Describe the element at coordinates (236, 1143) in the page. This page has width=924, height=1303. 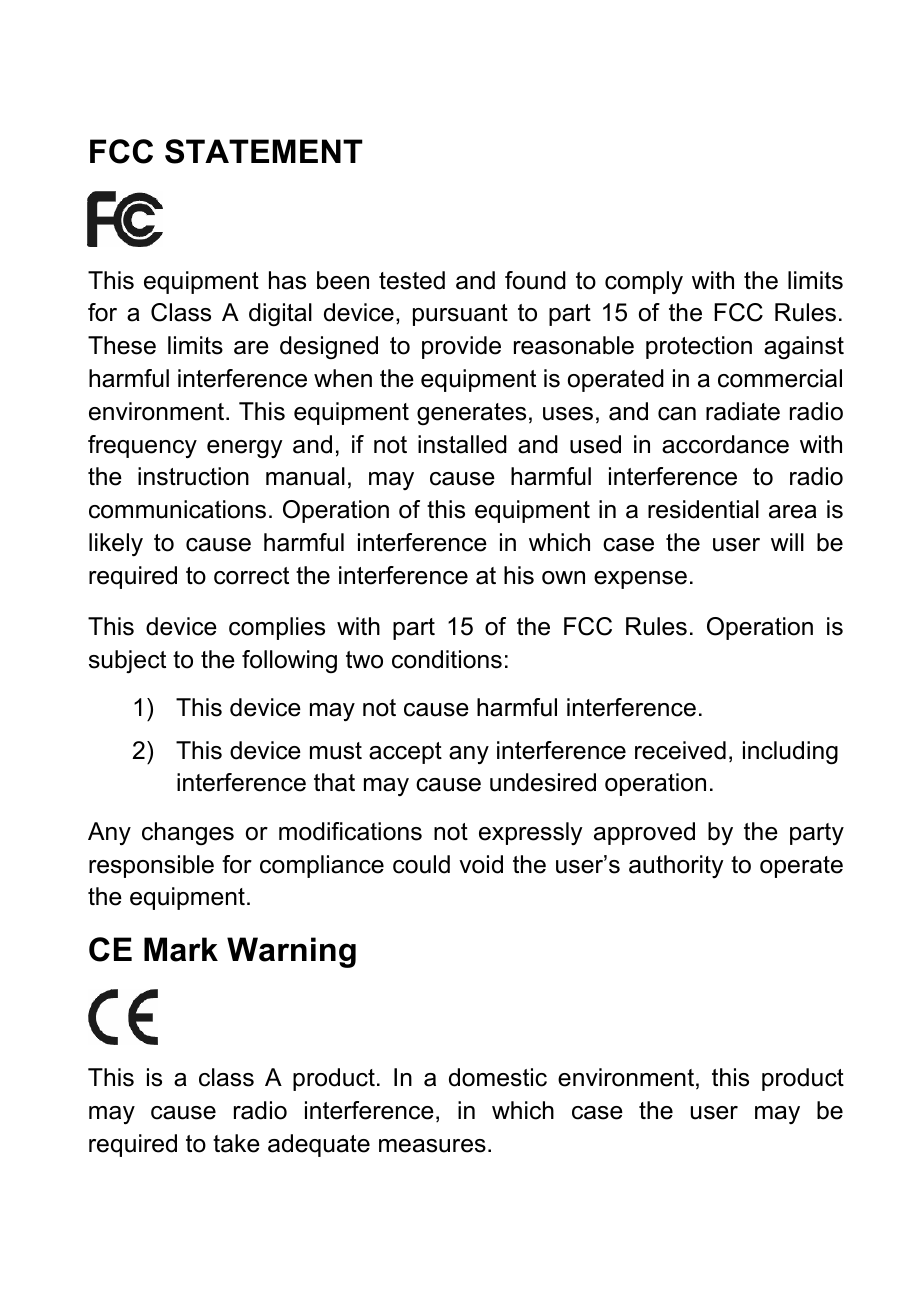
I see `take` at that location.
